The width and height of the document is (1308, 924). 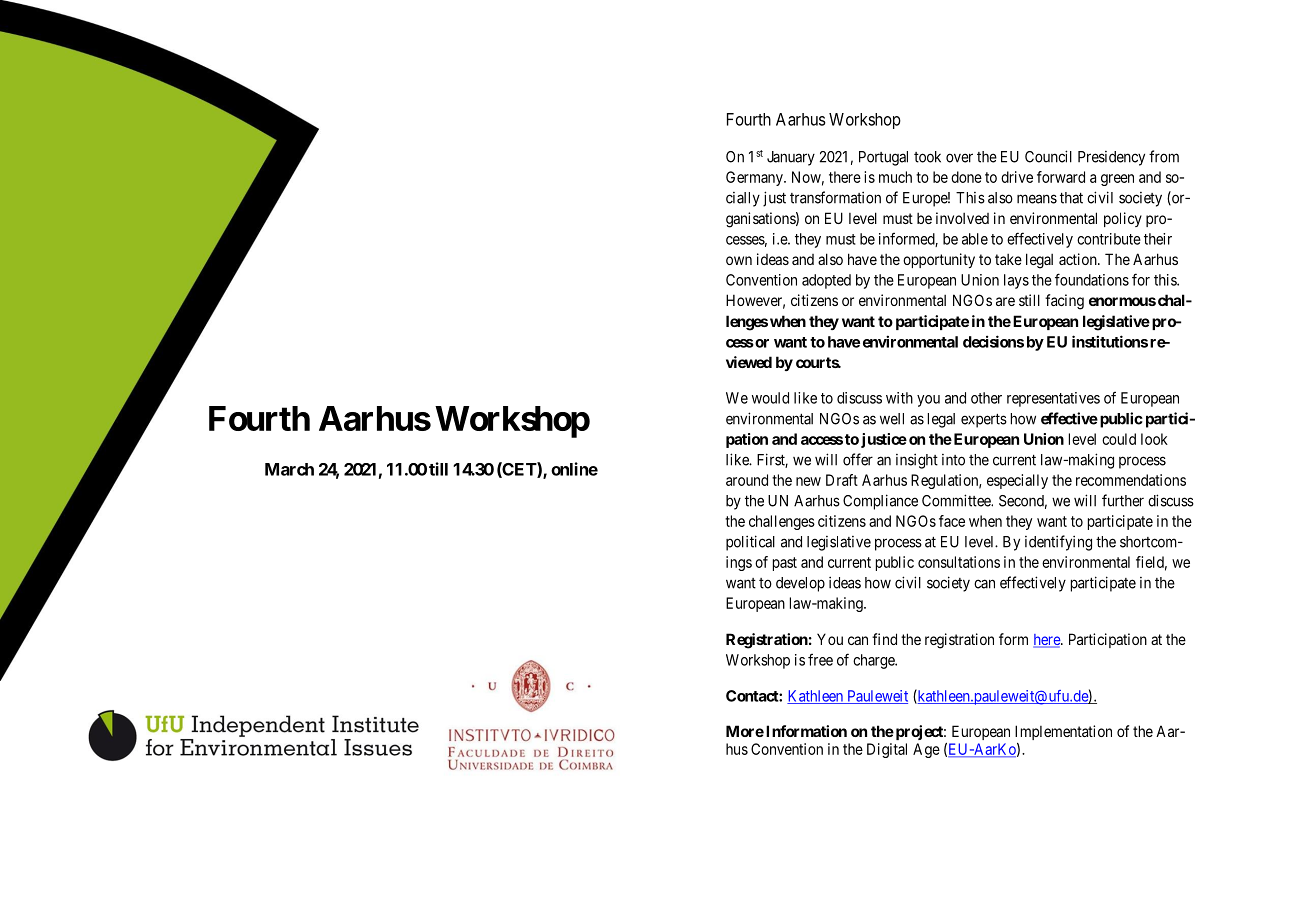 I want to click on adopted, so click(x=826, y=281).
